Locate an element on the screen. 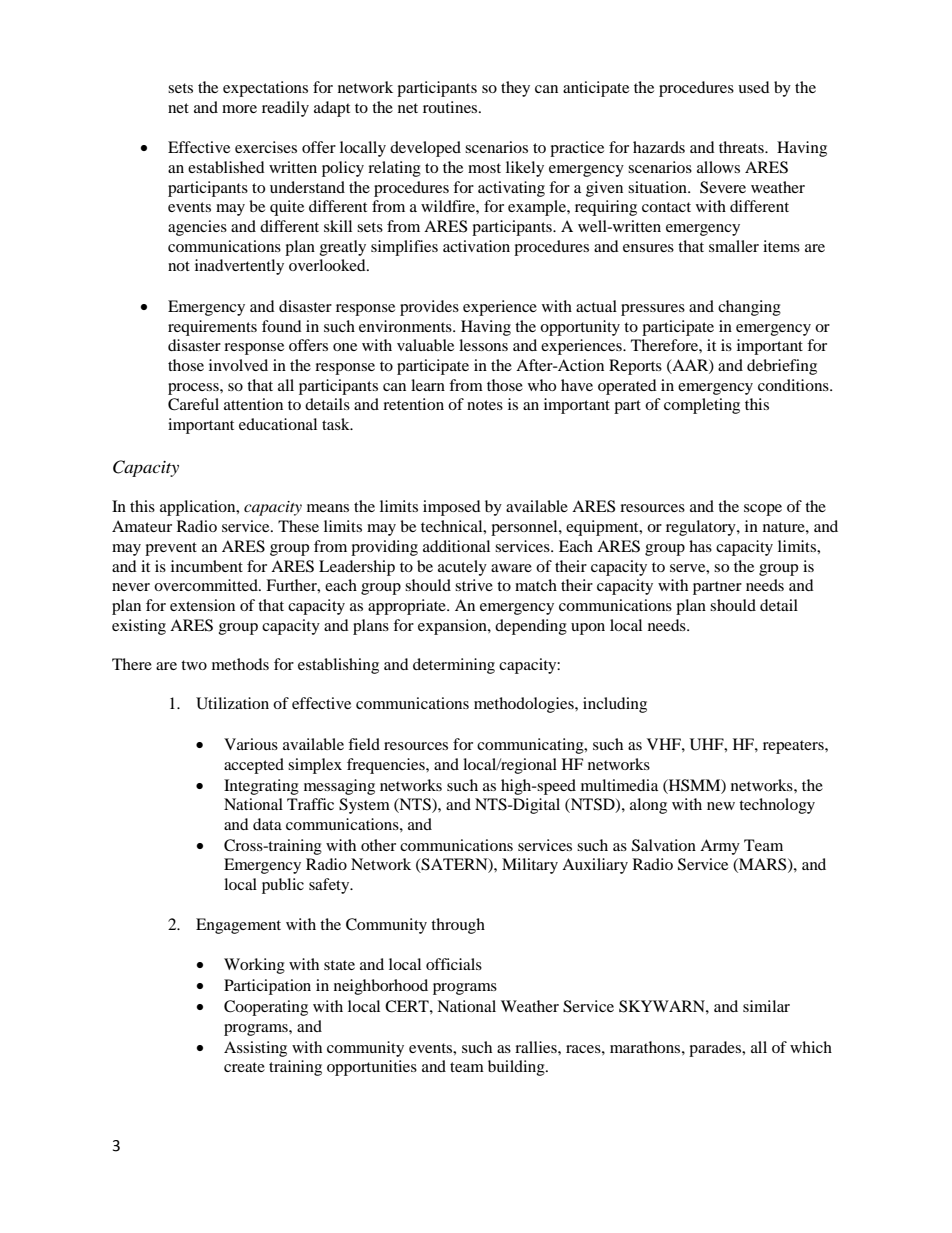  completing is located at coordinates (702, 406).
